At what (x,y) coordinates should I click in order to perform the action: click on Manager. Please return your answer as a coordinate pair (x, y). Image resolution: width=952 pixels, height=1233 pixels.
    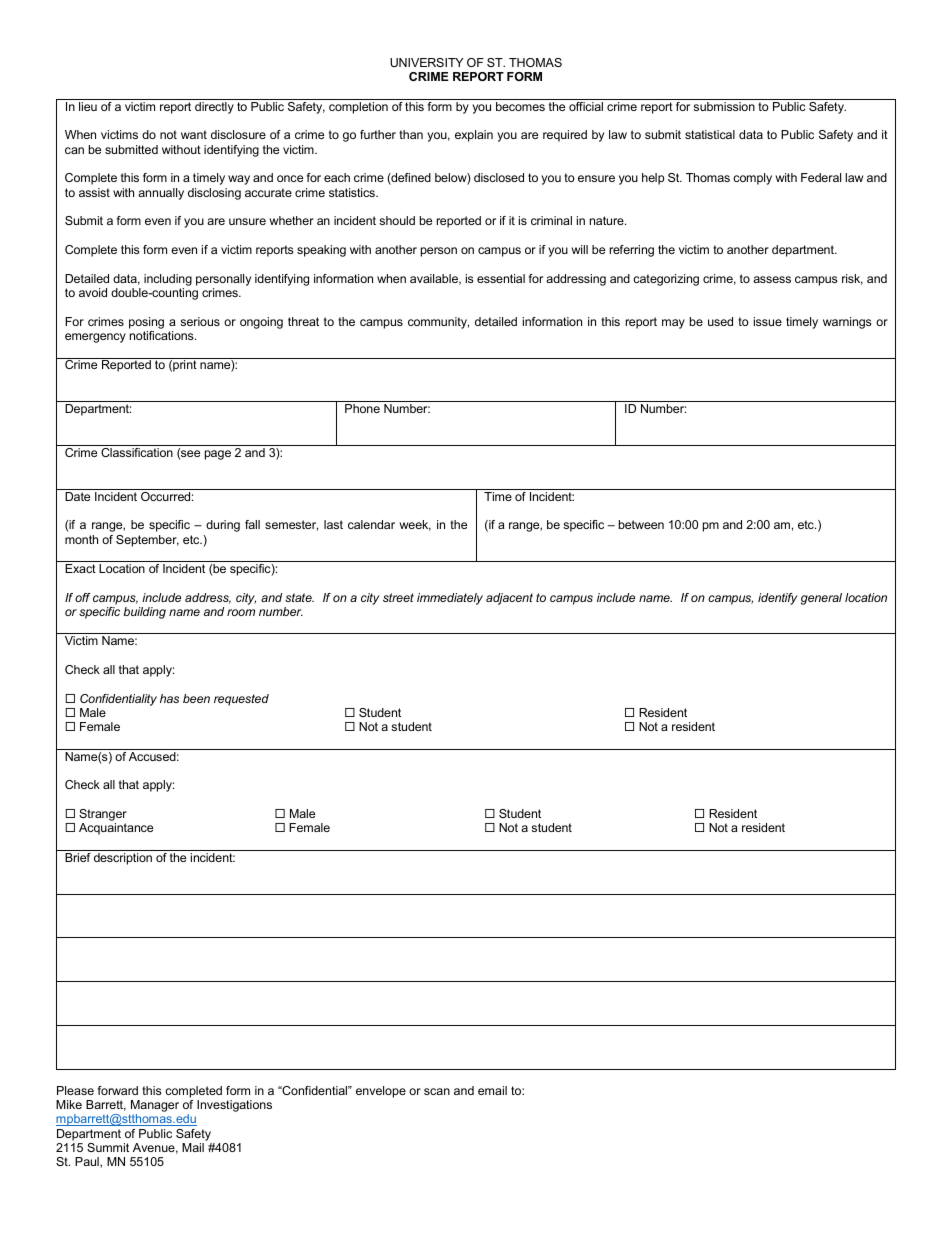
    Looking at the image, I should click on (154, 1107).
